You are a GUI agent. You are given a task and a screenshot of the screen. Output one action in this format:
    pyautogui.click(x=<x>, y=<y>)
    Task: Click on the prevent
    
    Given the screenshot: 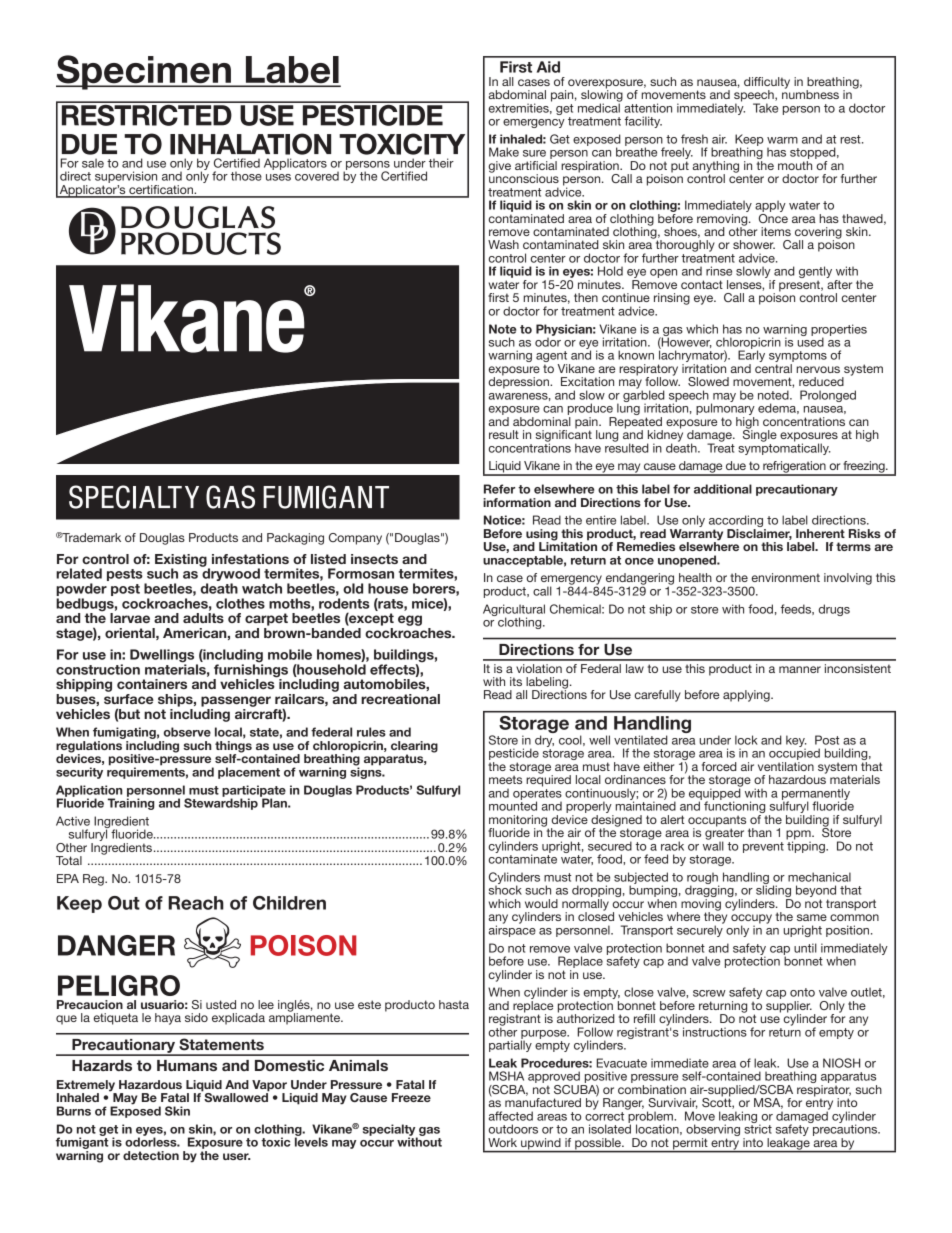 What is the action you would take?
    pyautogui.click(x=763, y=847)
